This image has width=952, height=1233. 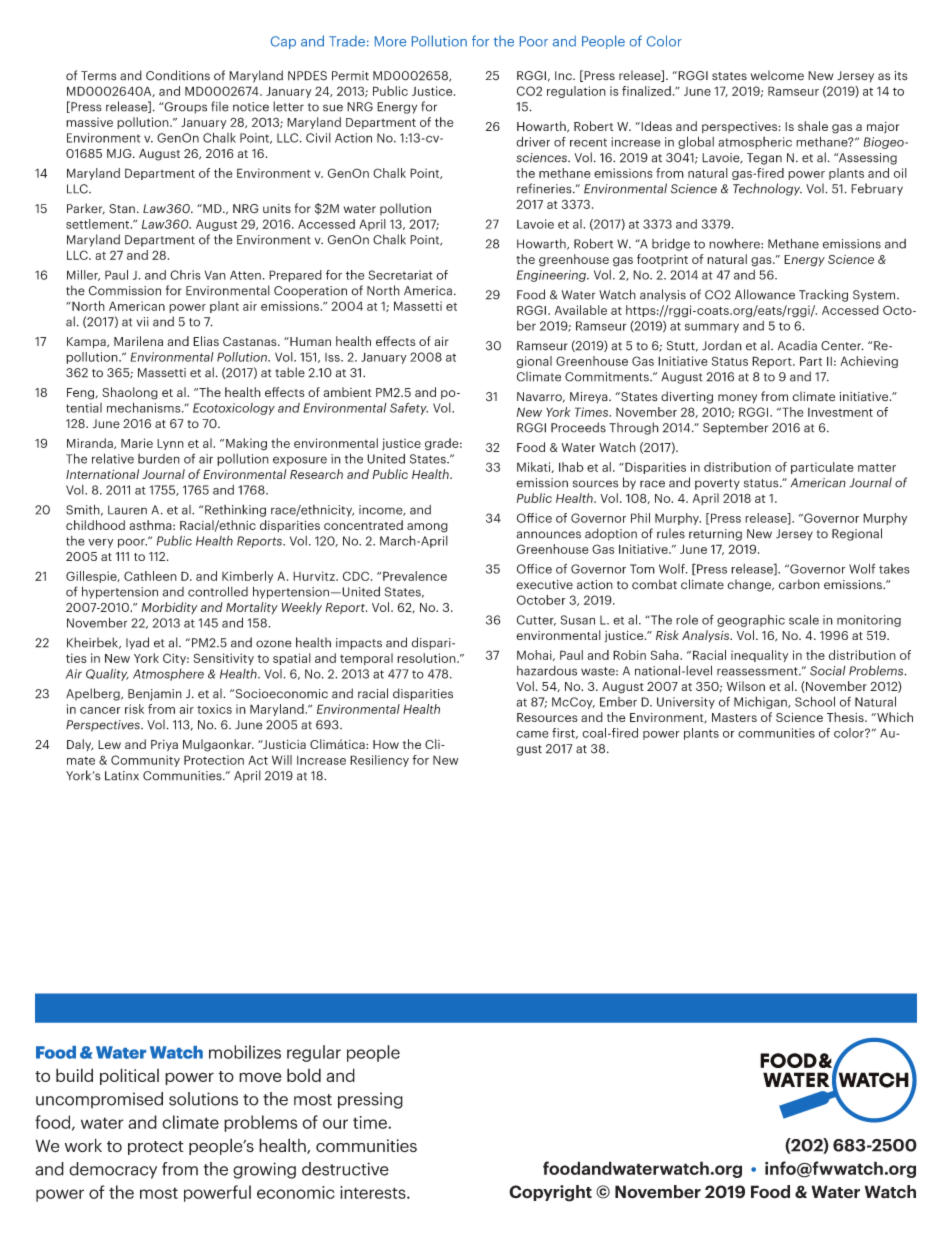 What do you see at coordinates (552, 276) in the image?
I see `Engineering` at bounding box center [552, 276].
